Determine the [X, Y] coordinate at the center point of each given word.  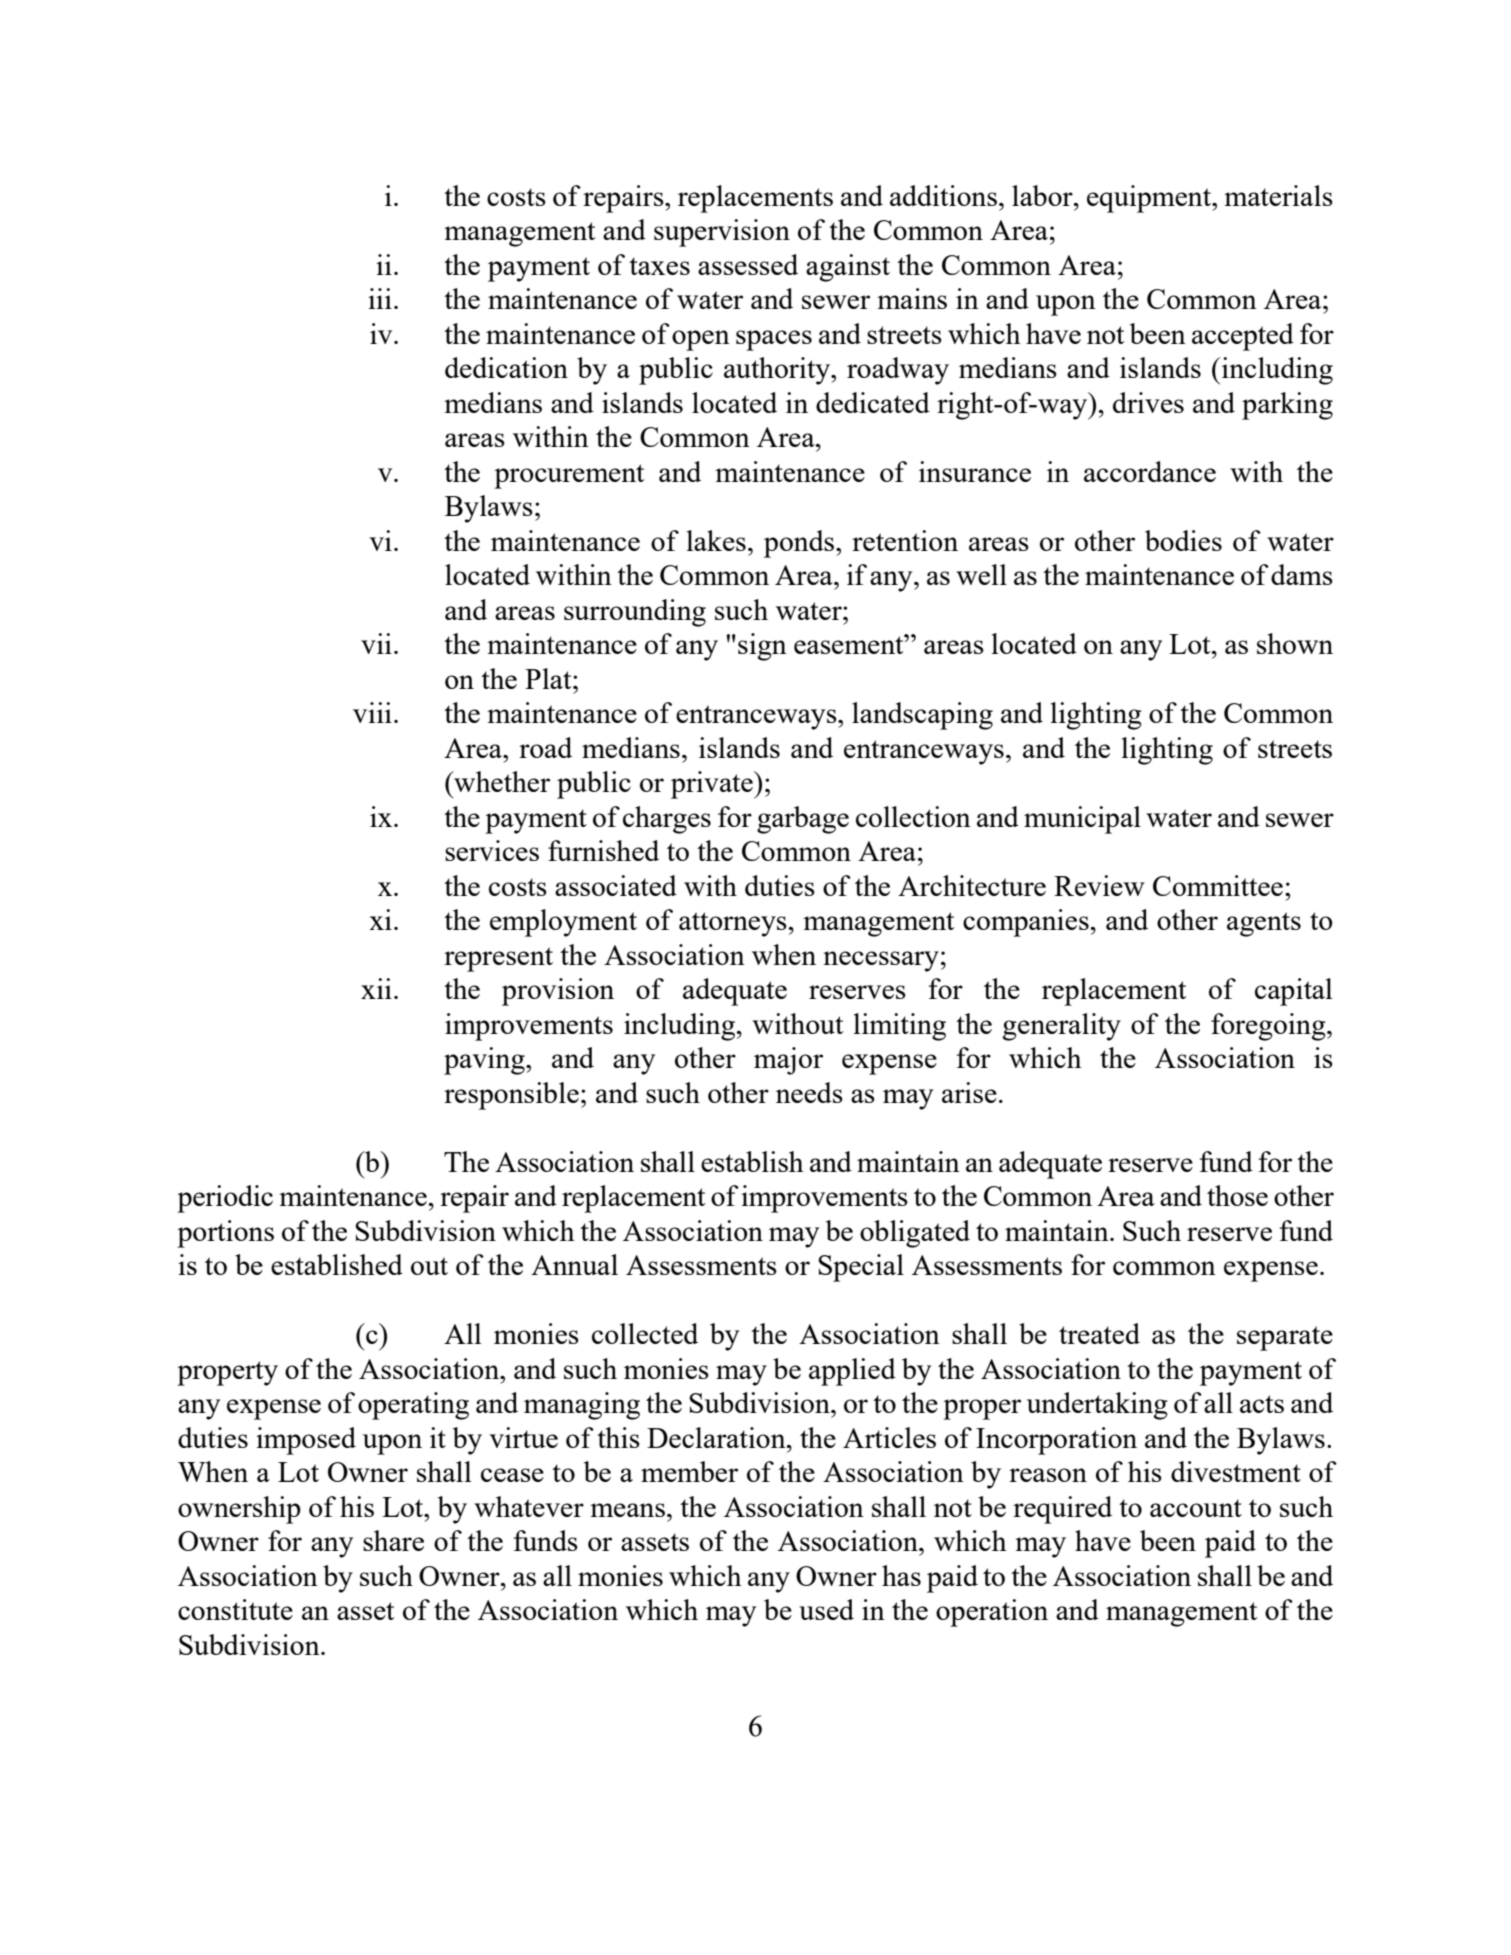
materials [1278, 195]
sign [762, 647]
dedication [506, 367]
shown [1295, 643]
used [826, 1609]
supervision [722, 233]
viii [372, 712]
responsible [511, 1096]
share [393, 1540]
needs [809, 1092]
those [1237, 1195]
